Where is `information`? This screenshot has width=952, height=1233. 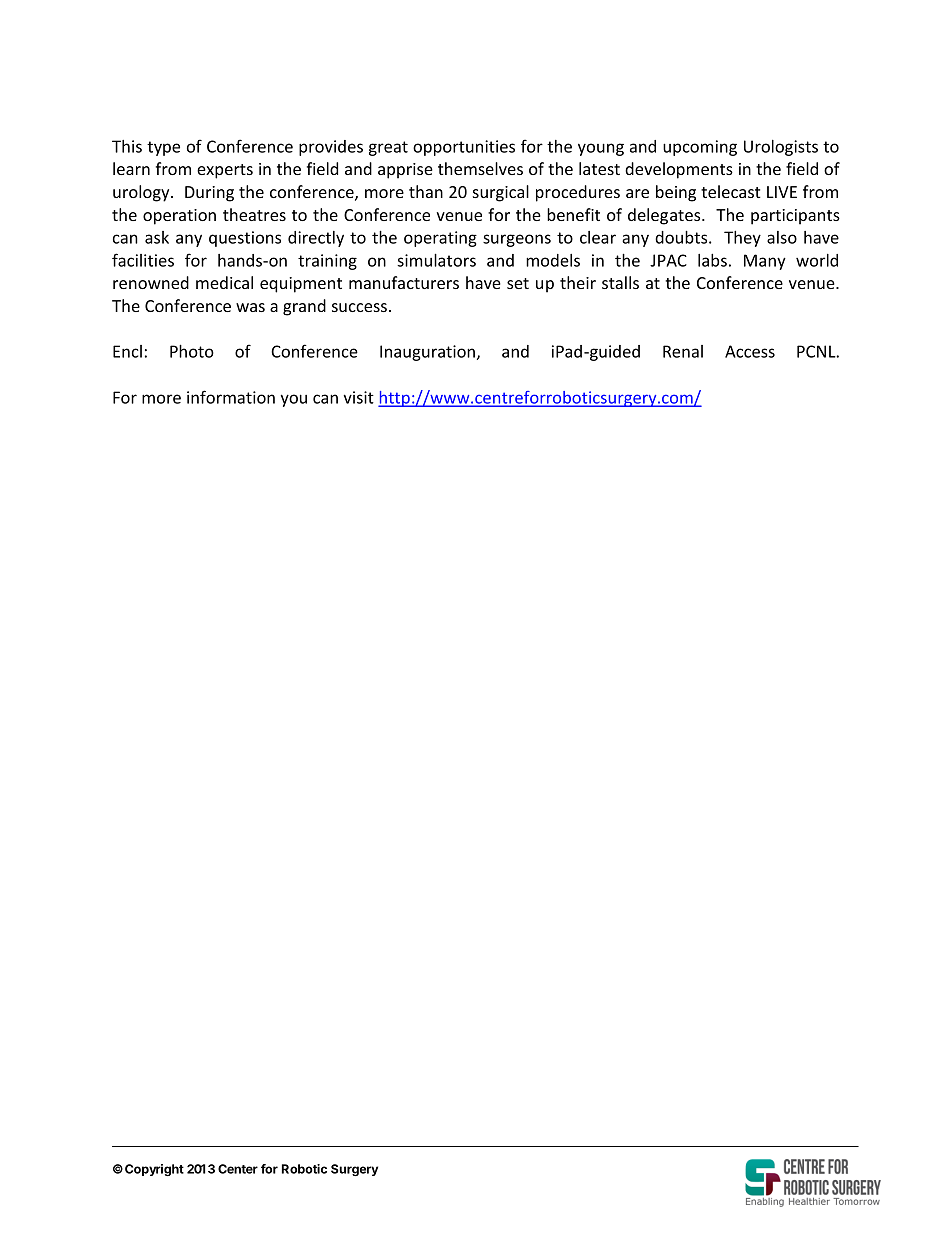
information is located at coordinates (231, 397).
